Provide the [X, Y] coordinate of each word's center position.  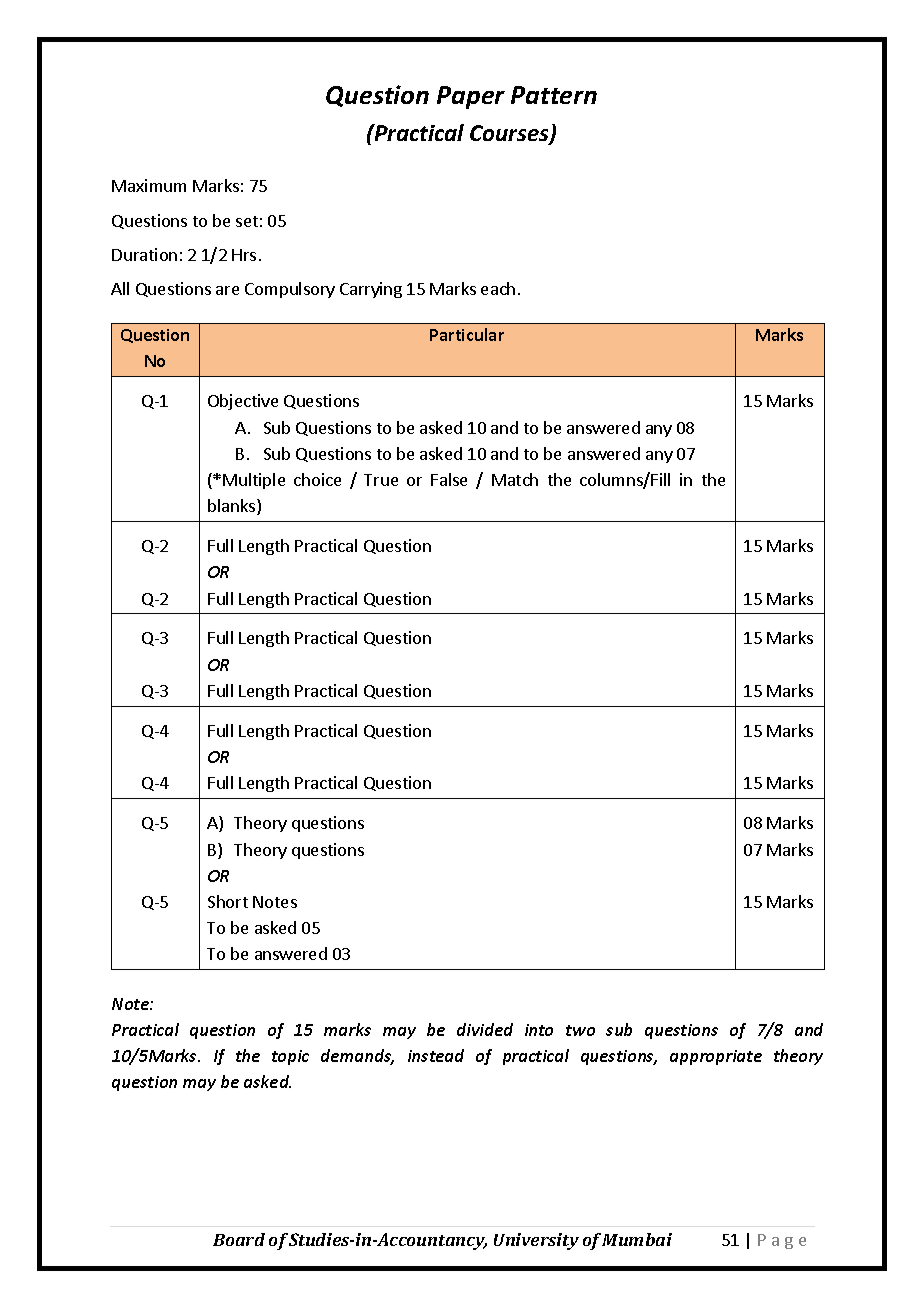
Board [239, 1239]
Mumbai [637, 1239]
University [536, 1241]
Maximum [149, 185]
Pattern [554, 95]
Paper [471, 97]
